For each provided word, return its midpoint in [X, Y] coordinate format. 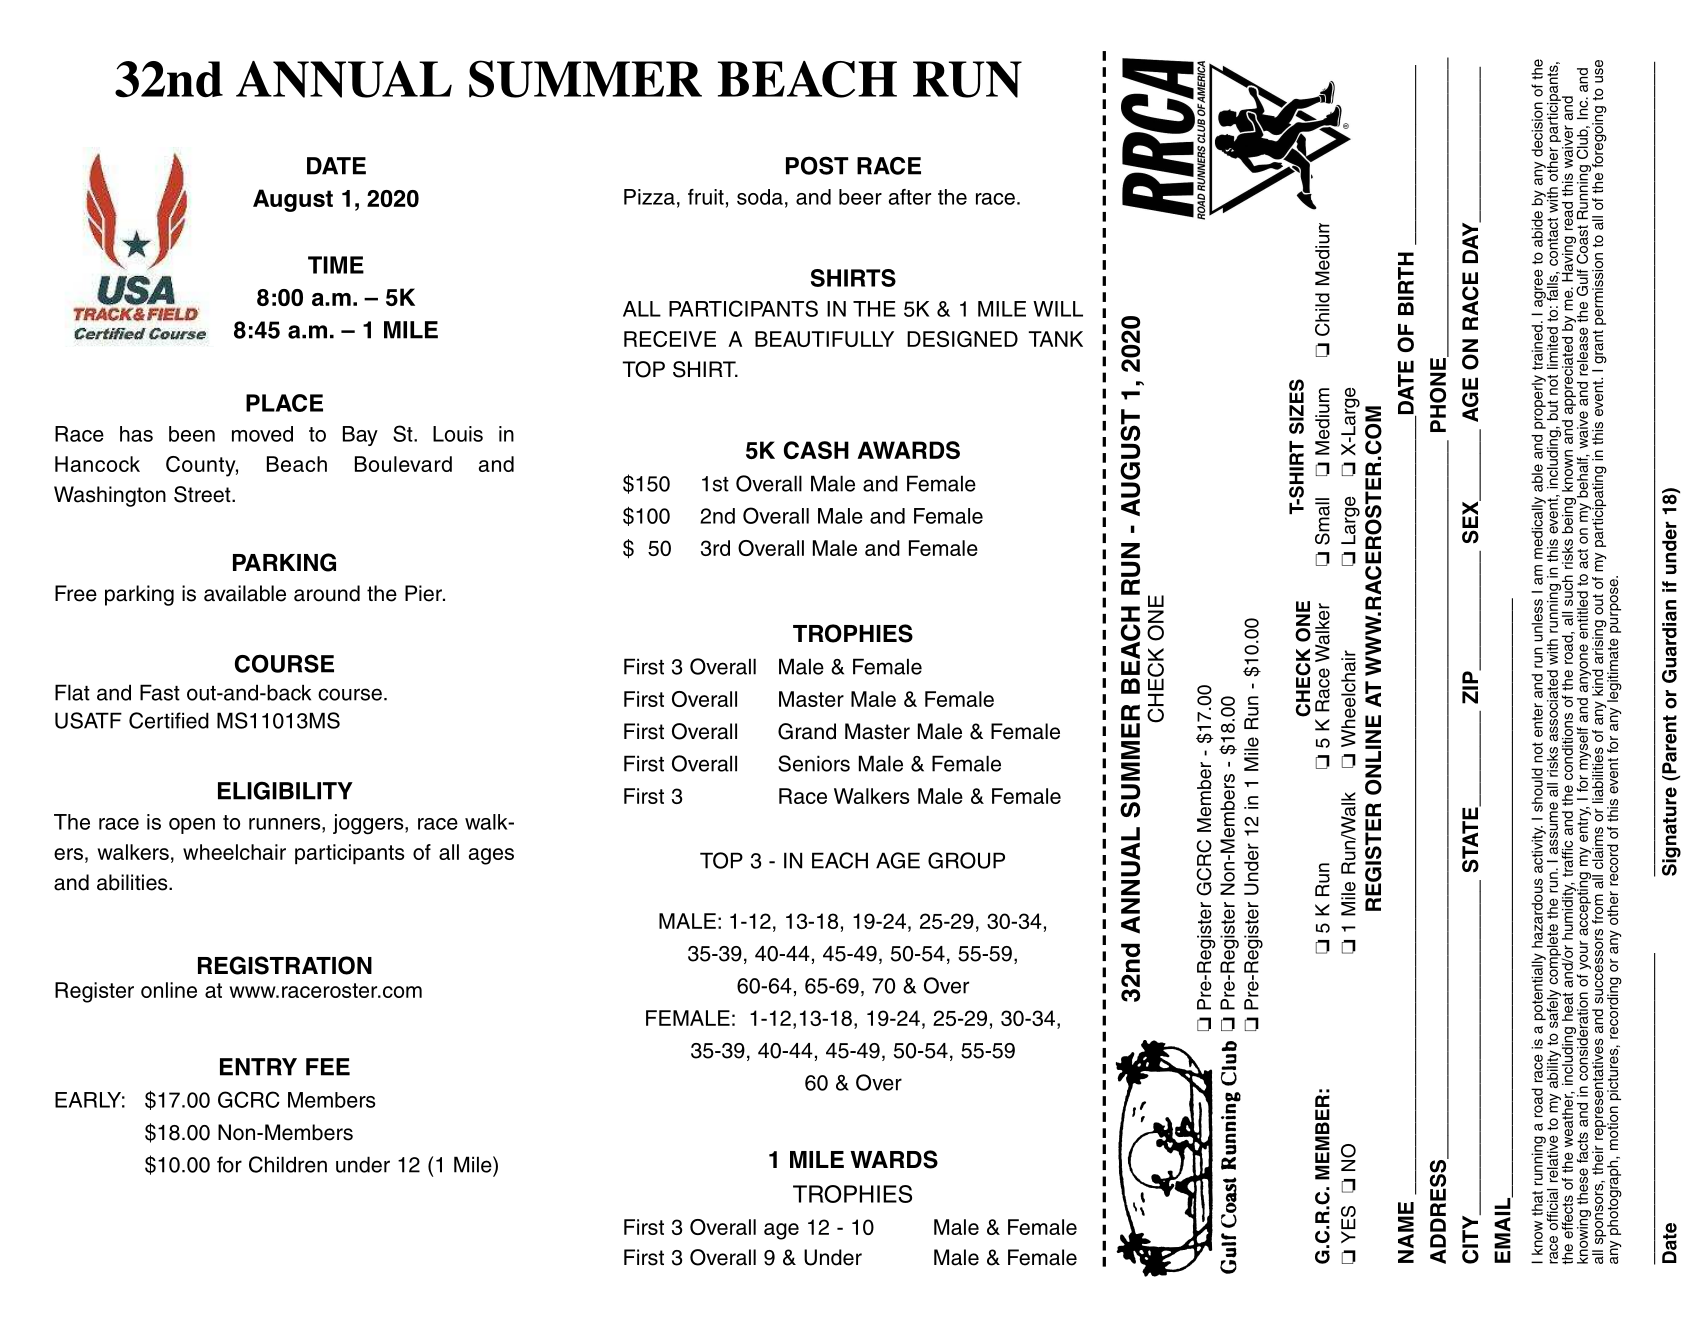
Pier [424, 593]
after [910, 197]
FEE [328, 1067]
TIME [336, 265]
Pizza [649, 197]
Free [76, 593]
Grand [807, 731]
